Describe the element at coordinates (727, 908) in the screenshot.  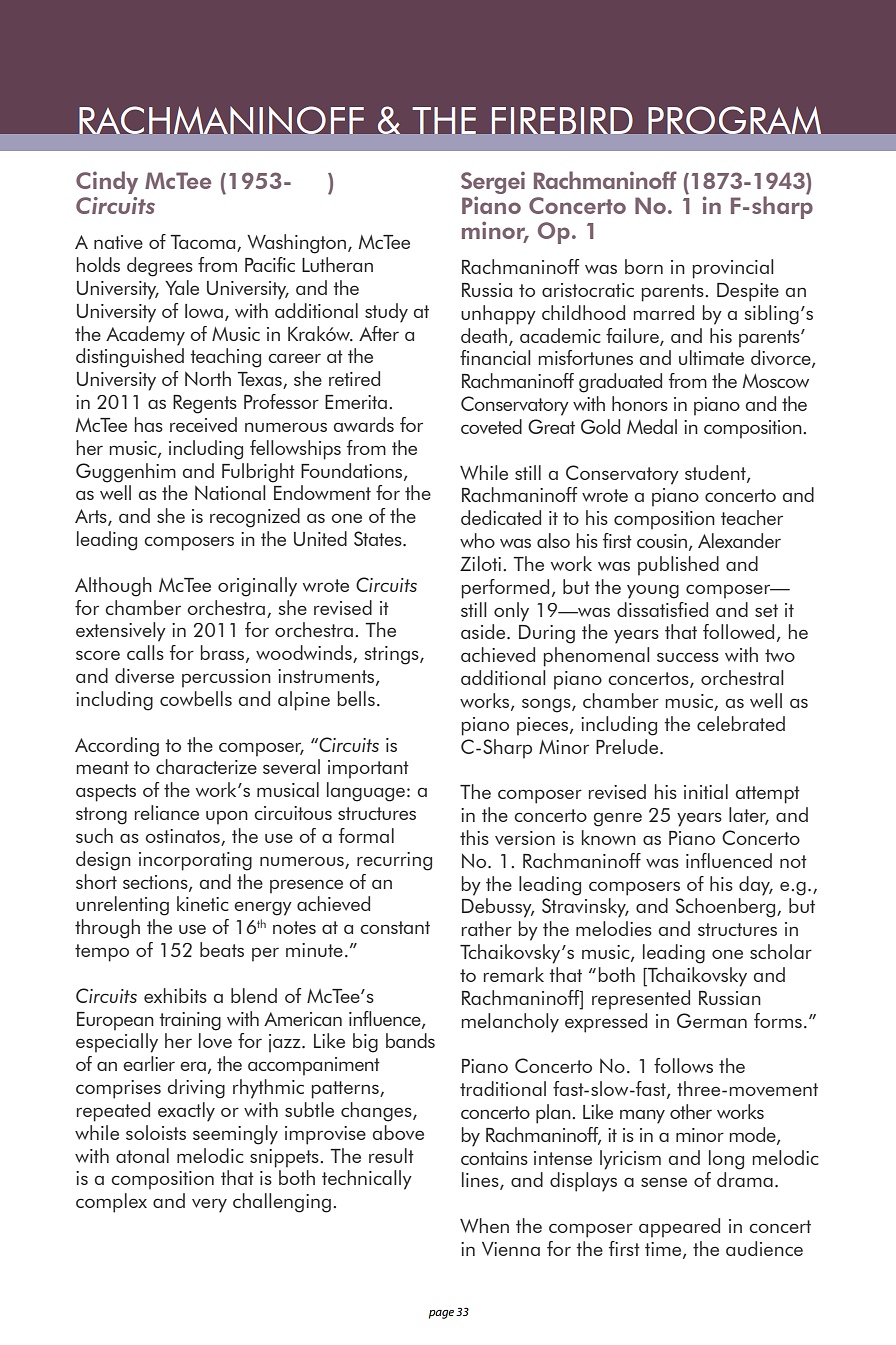
I see `Schoenberg` at that location.
